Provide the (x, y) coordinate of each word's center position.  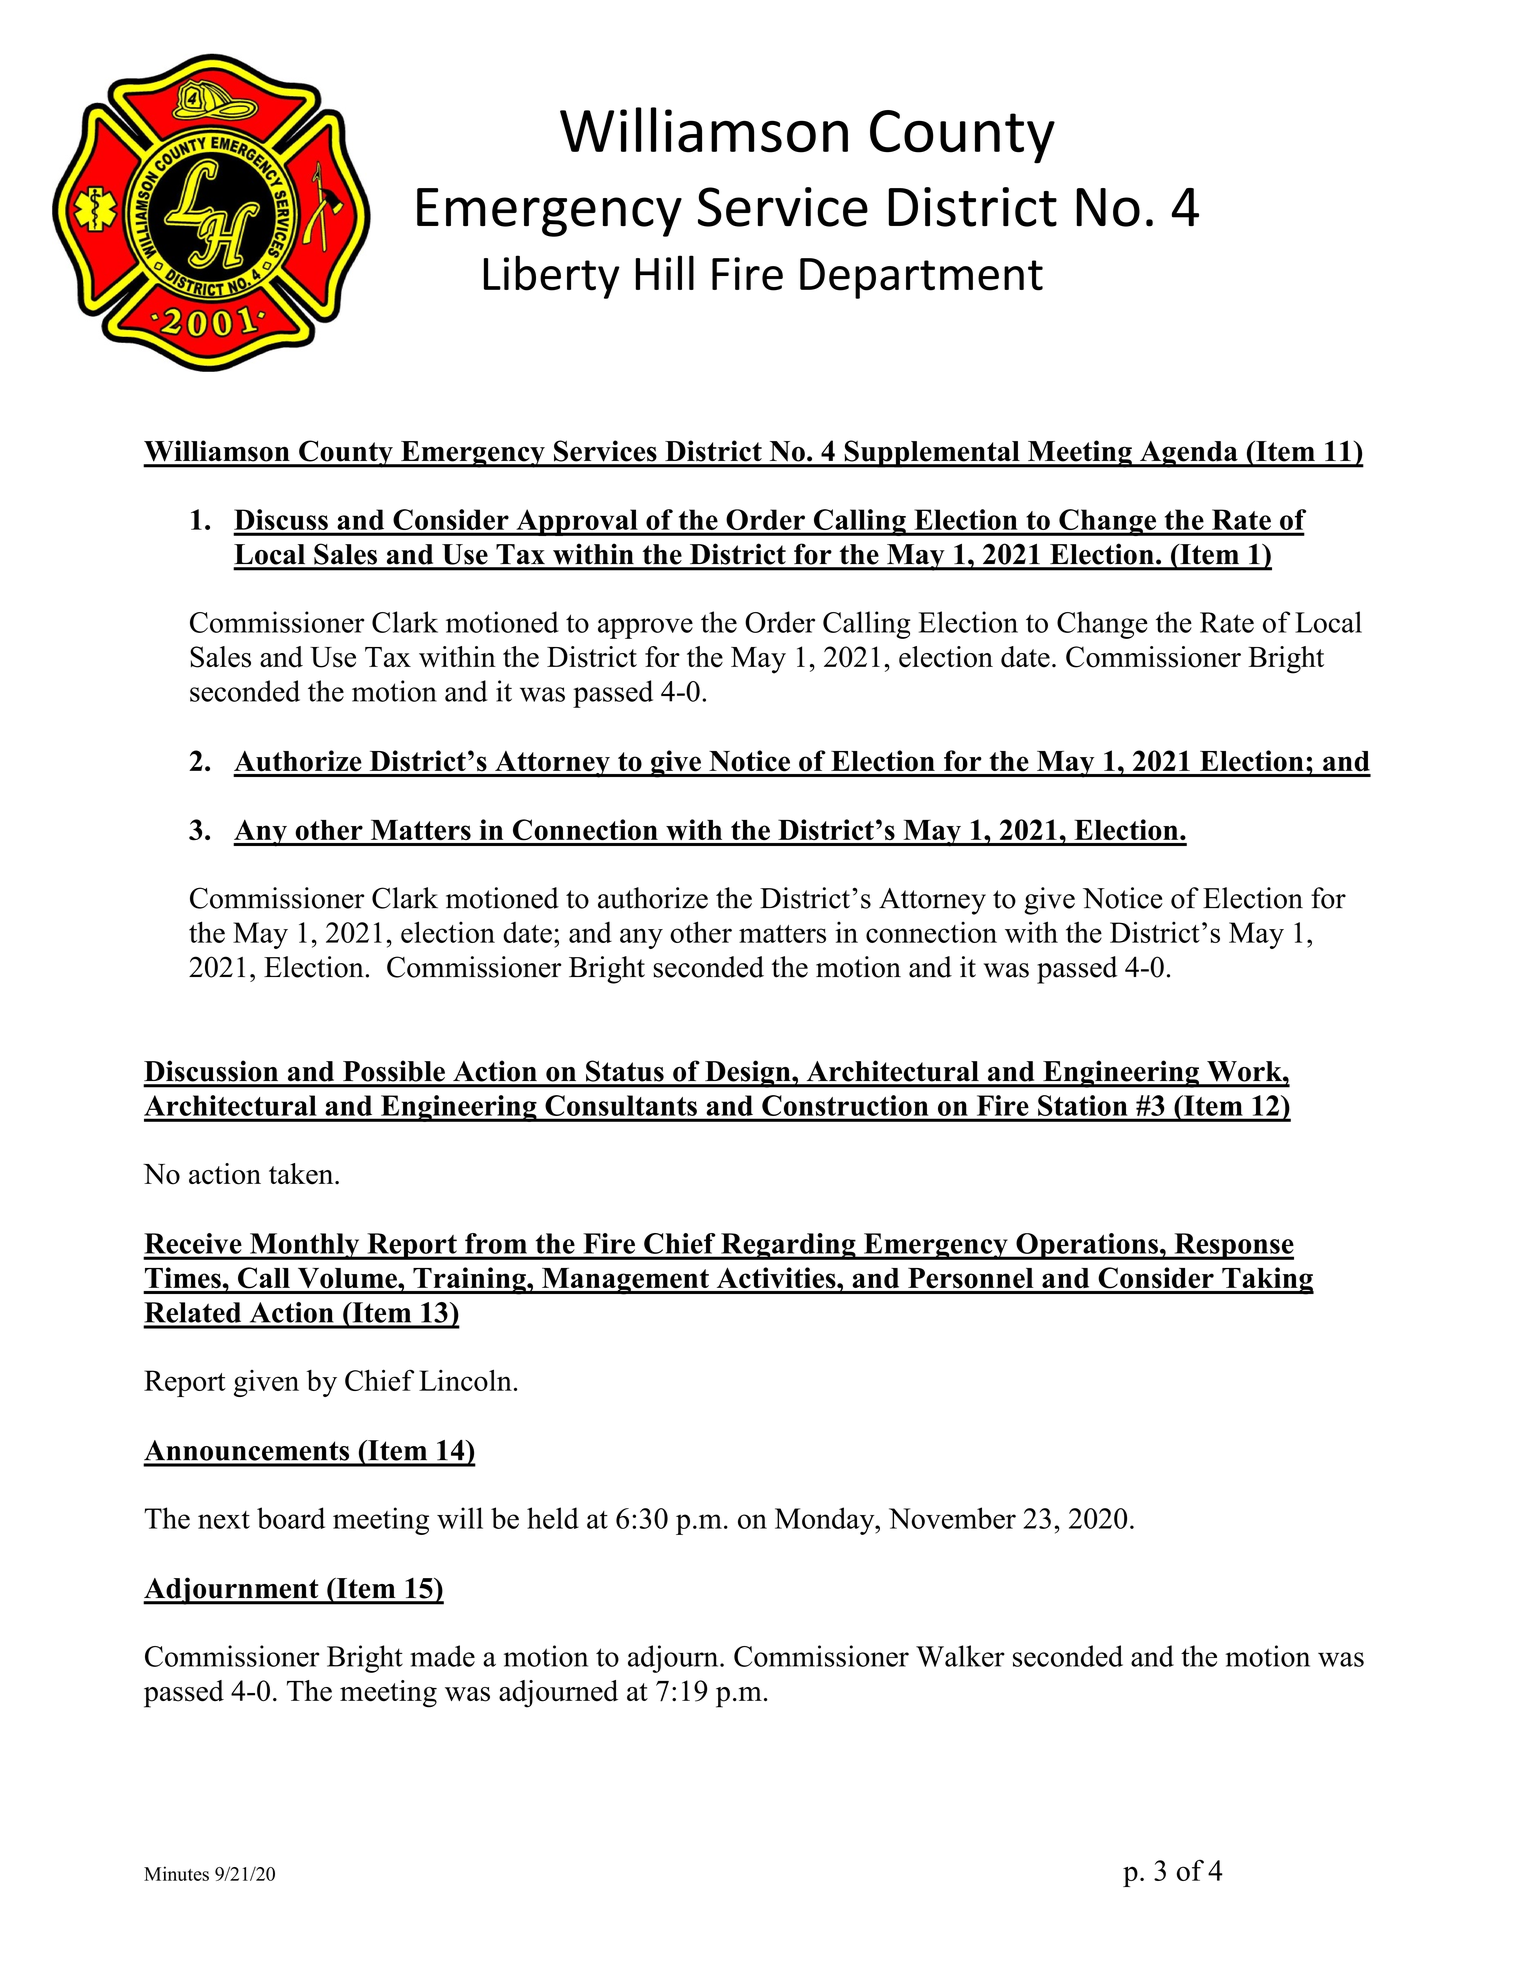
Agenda (1189, 454)
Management (625, 1281)
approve (645, 628)
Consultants (621, 1105)
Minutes (176, 1873)
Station (1082, 1105)
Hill (665, 272)
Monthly (305, 1246)
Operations (1087, 1246)
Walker (960, 1656)
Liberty (552, 277)
